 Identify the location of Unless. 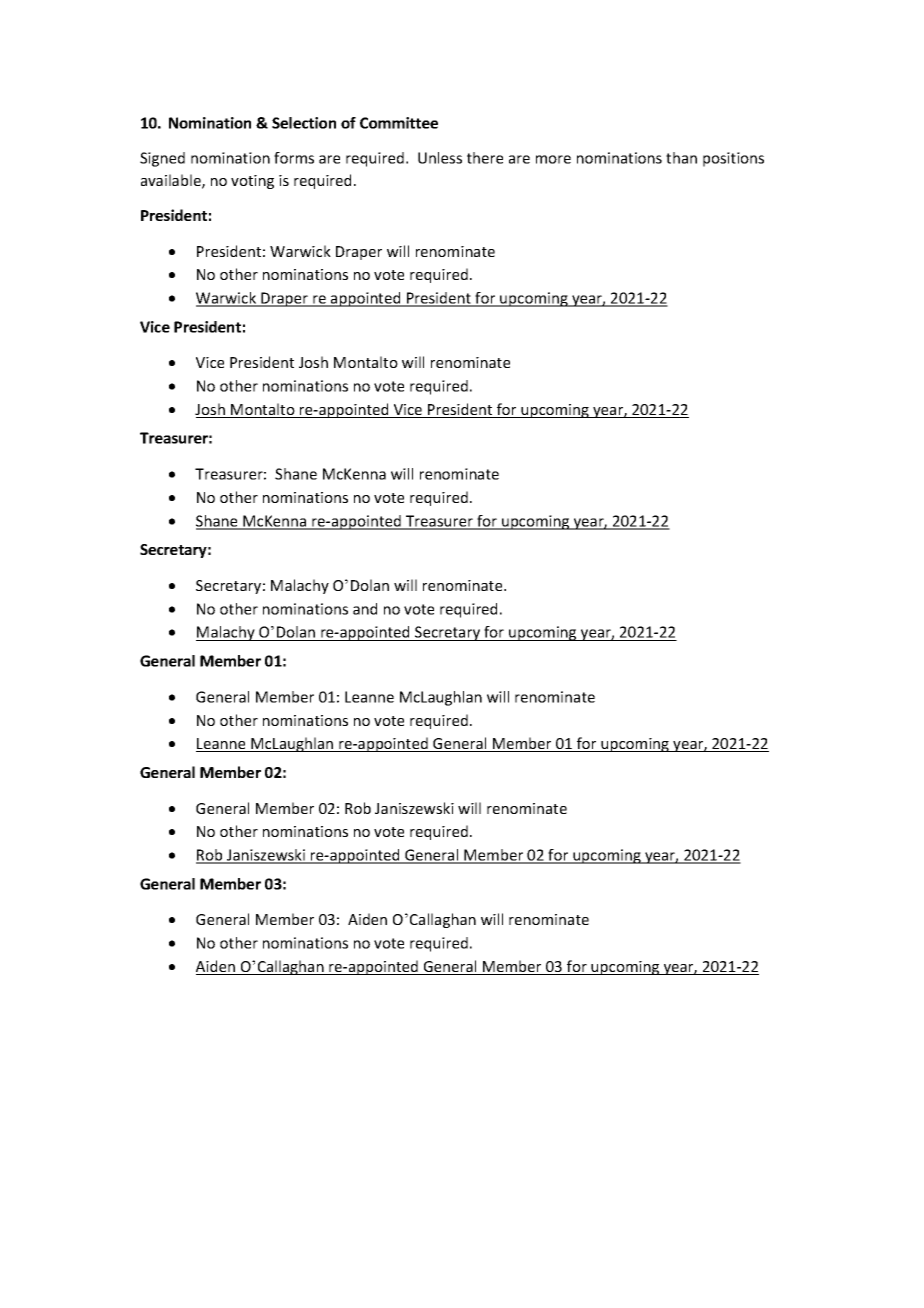
(440, 158).
